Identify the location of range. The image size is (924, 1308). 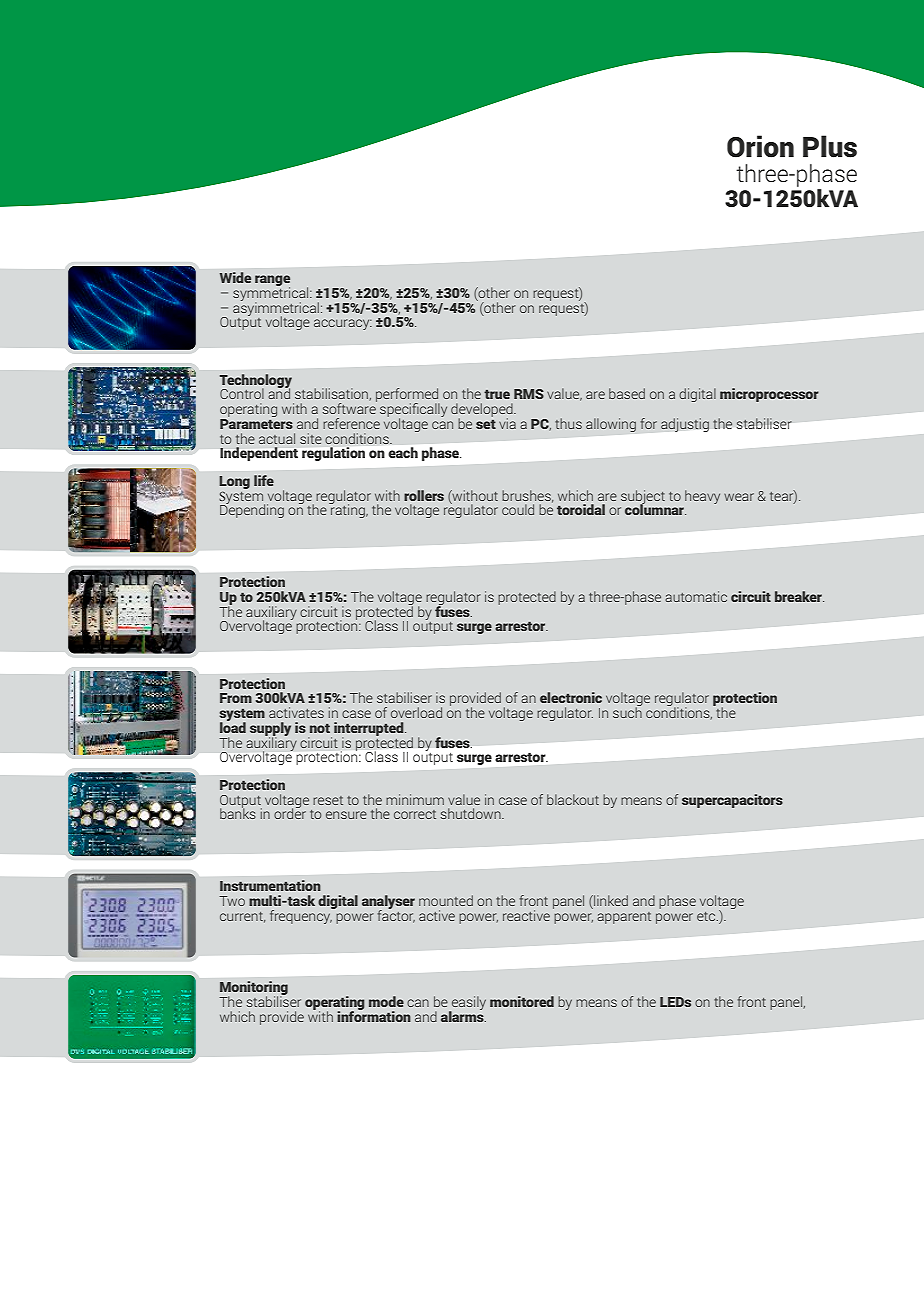
(272, 282).
